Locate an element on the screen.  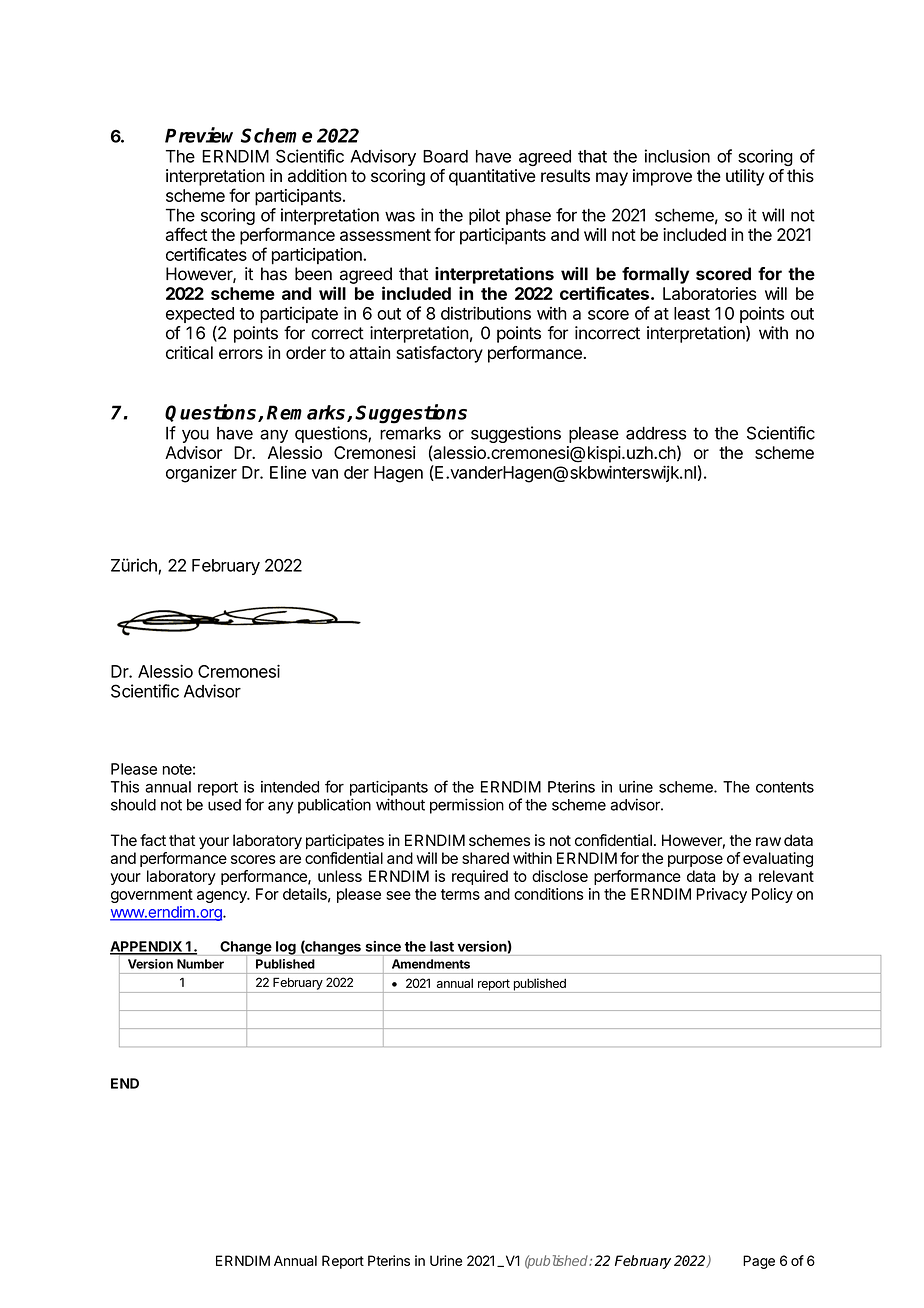
Page is located at coordinates (759, 1262).
